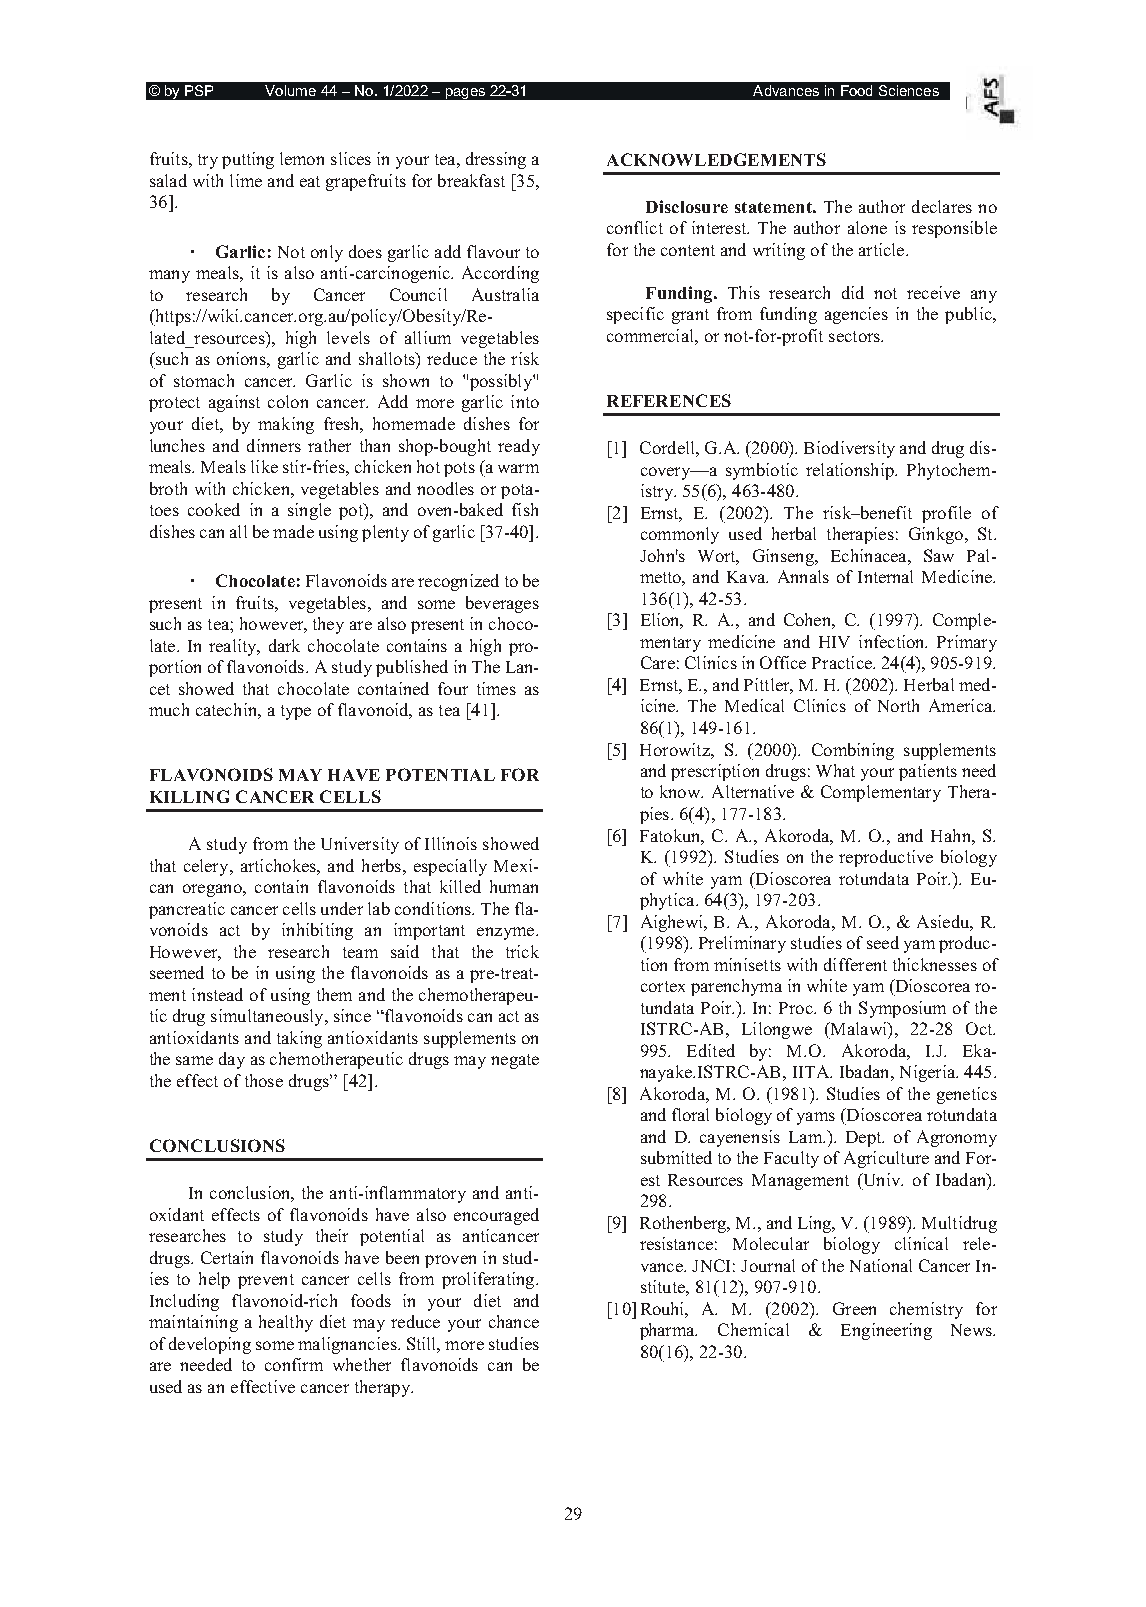 This page has width=1146, height=1607. What do you see at coordinates (246, 180) in the page?
I see `lime` at bounding box center [246, 180].
